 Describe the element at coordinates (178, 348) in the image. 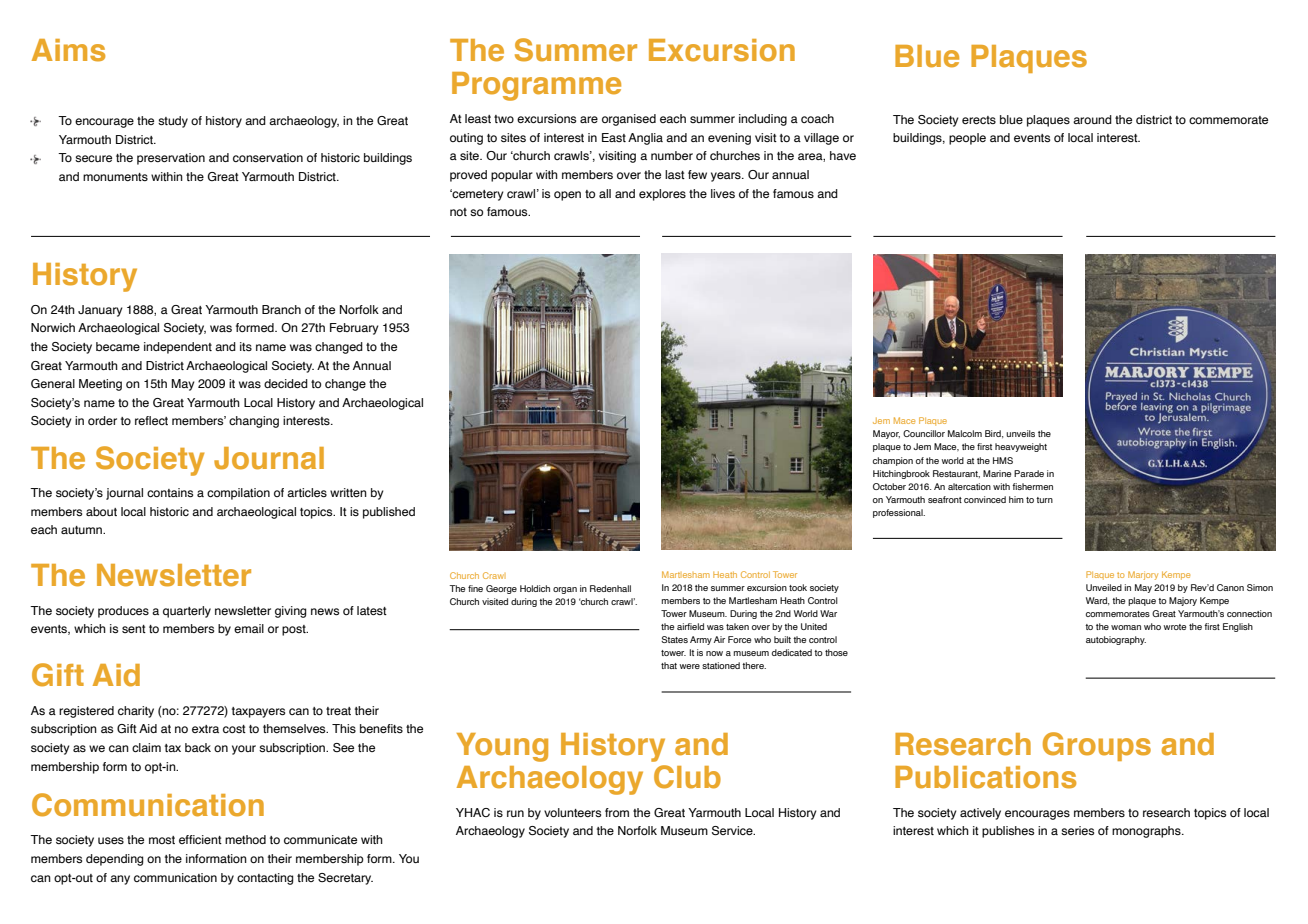

I see `independent` at that location.
